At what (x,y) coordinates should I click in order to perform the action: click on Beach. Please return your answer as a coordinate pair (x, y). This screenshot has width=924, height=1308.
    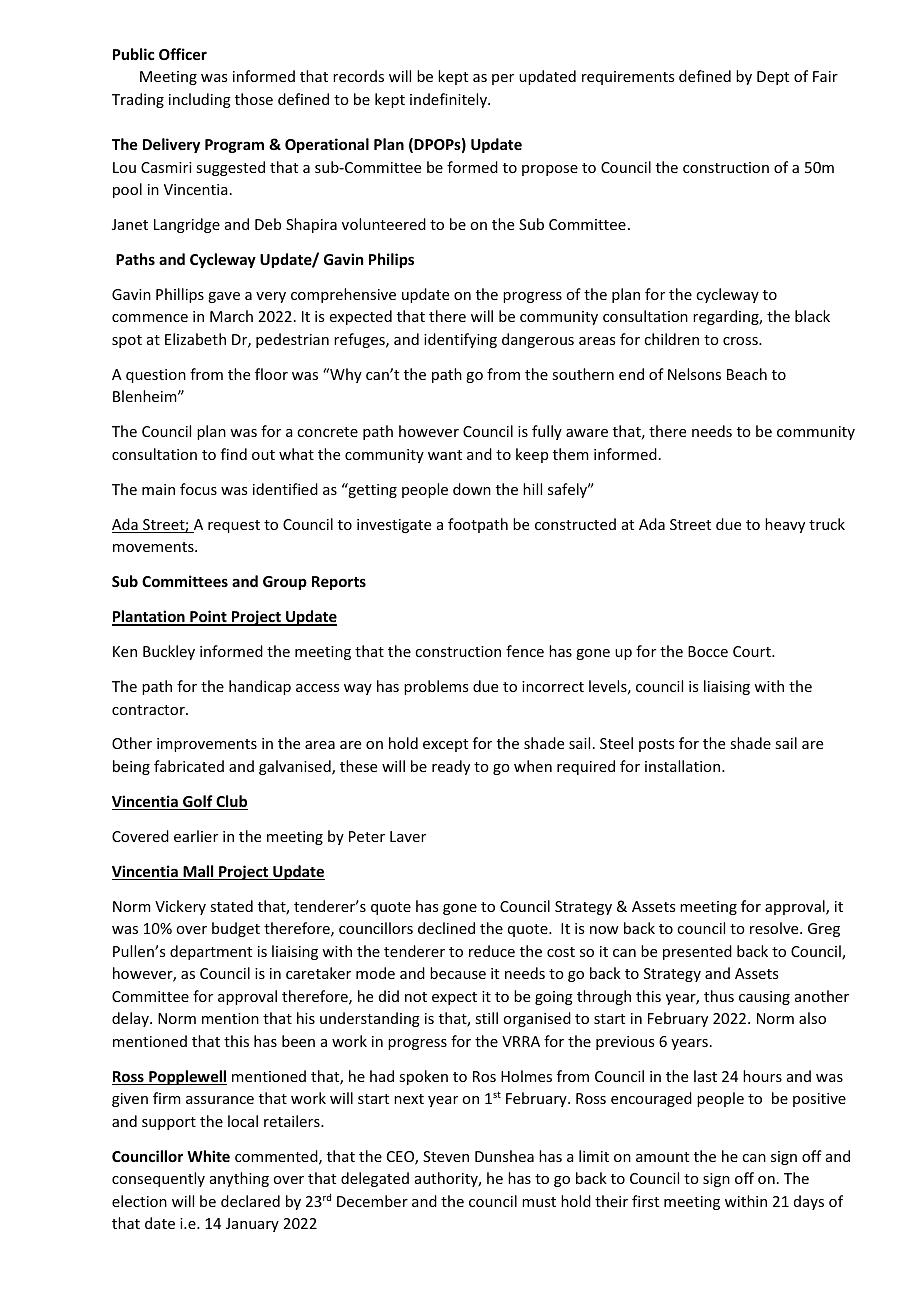
    Looking at the image, I should click on (747, 374).
